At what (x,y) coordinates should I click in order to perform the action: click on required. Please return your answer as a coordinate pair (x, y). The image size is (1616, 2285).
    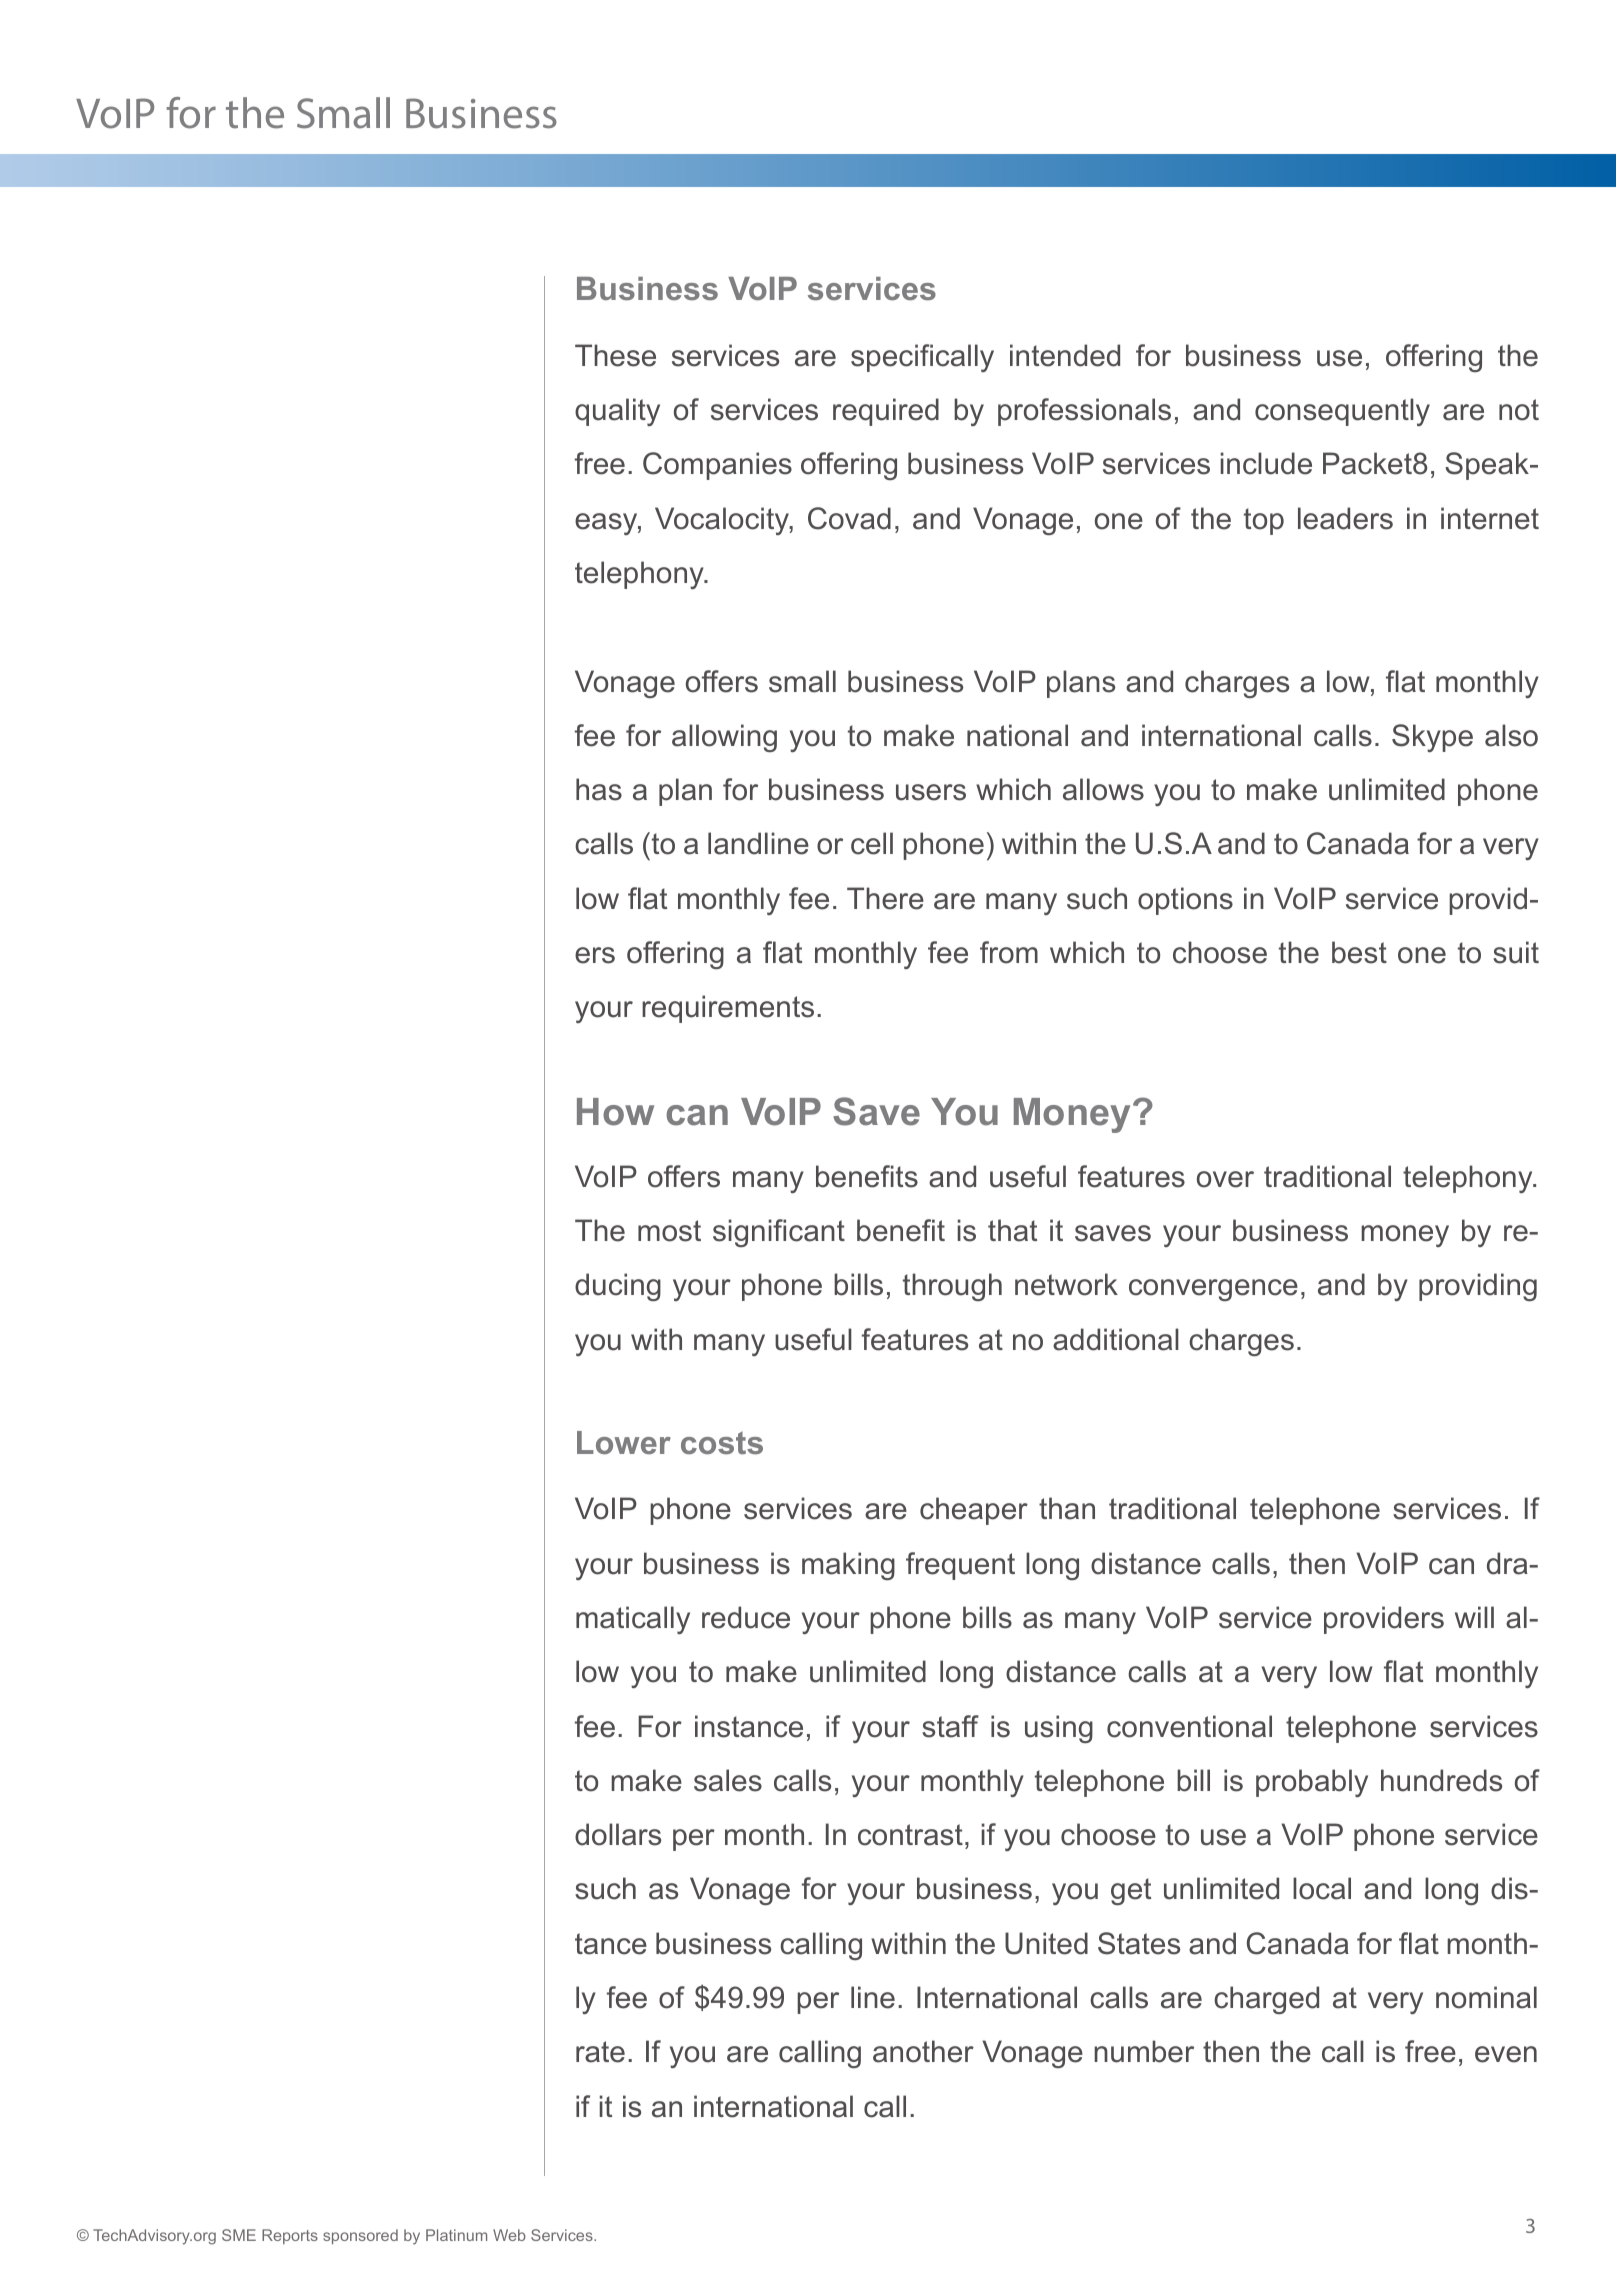
    Looking at the image, I should click on (886, 412).
